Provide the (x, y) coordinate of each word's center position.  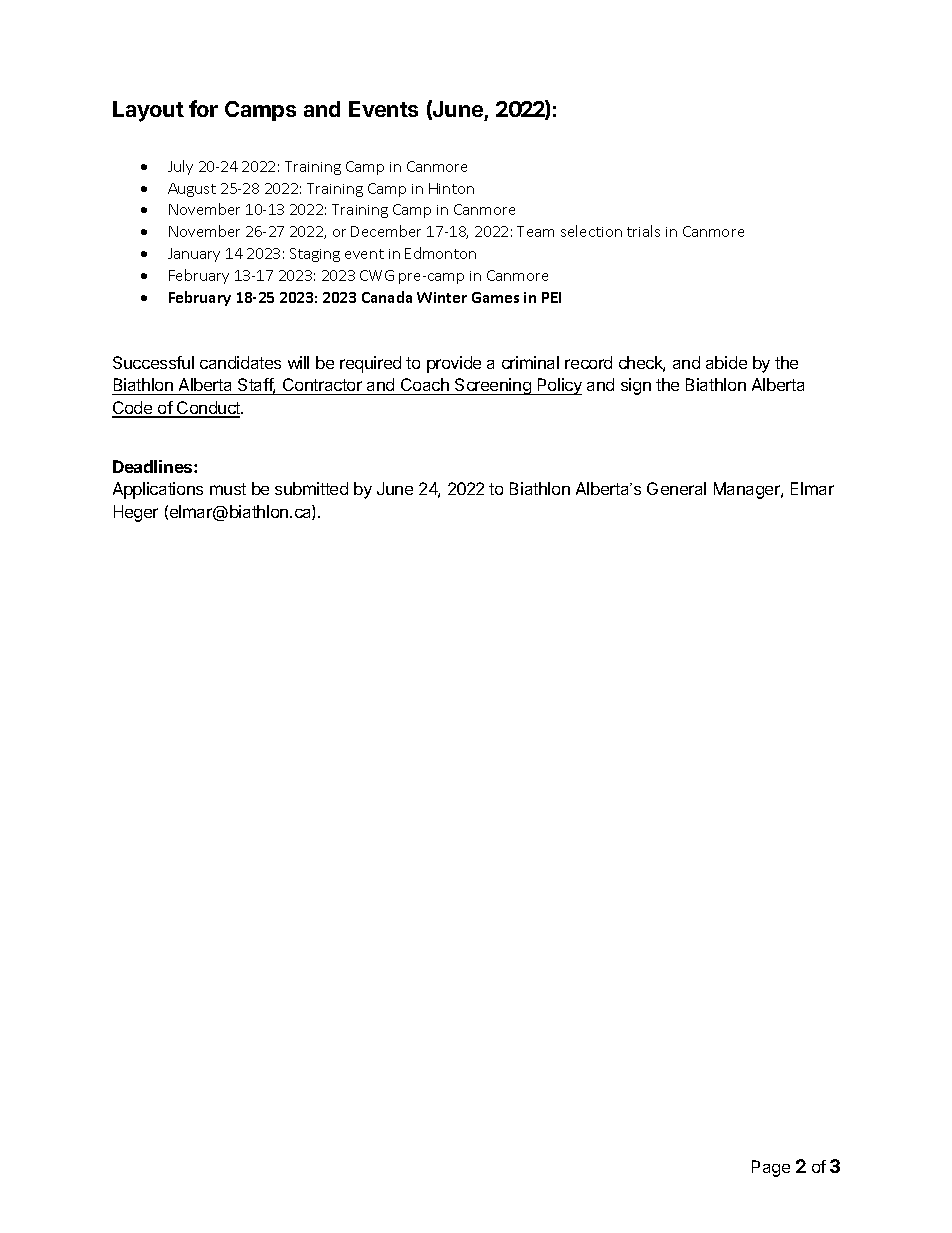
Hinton (451, 188)
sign (636, 386)
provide (454, 364)
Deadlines (154, 466)
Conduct (209, 409)
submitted (311, 488)
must (228, 489)
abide (726, 362)
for (203, 108)
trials (643, 231)
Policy (558, 386)
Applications (158, 490)
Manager (748, 490)
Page (771, 1168)
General (676, 488)
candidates (240, 362)
